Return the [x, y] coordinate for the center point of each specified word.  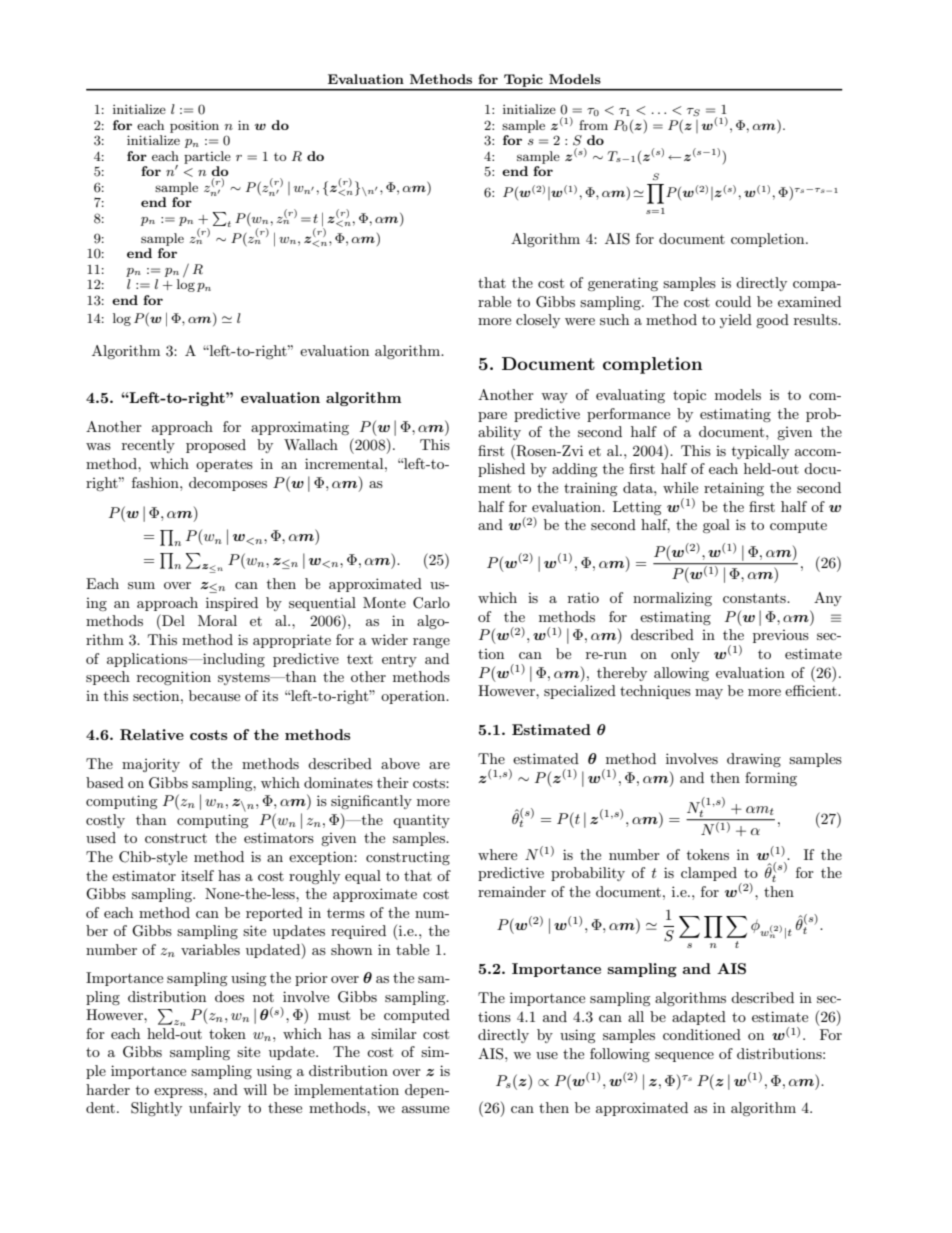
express [179, 1093]
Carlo [431, 603]
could [733, 301]
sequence [684, 1057]
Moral [217, 620]
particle [207, 157]
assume [425, 1109]
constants [755, 598]
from [593, 125]
